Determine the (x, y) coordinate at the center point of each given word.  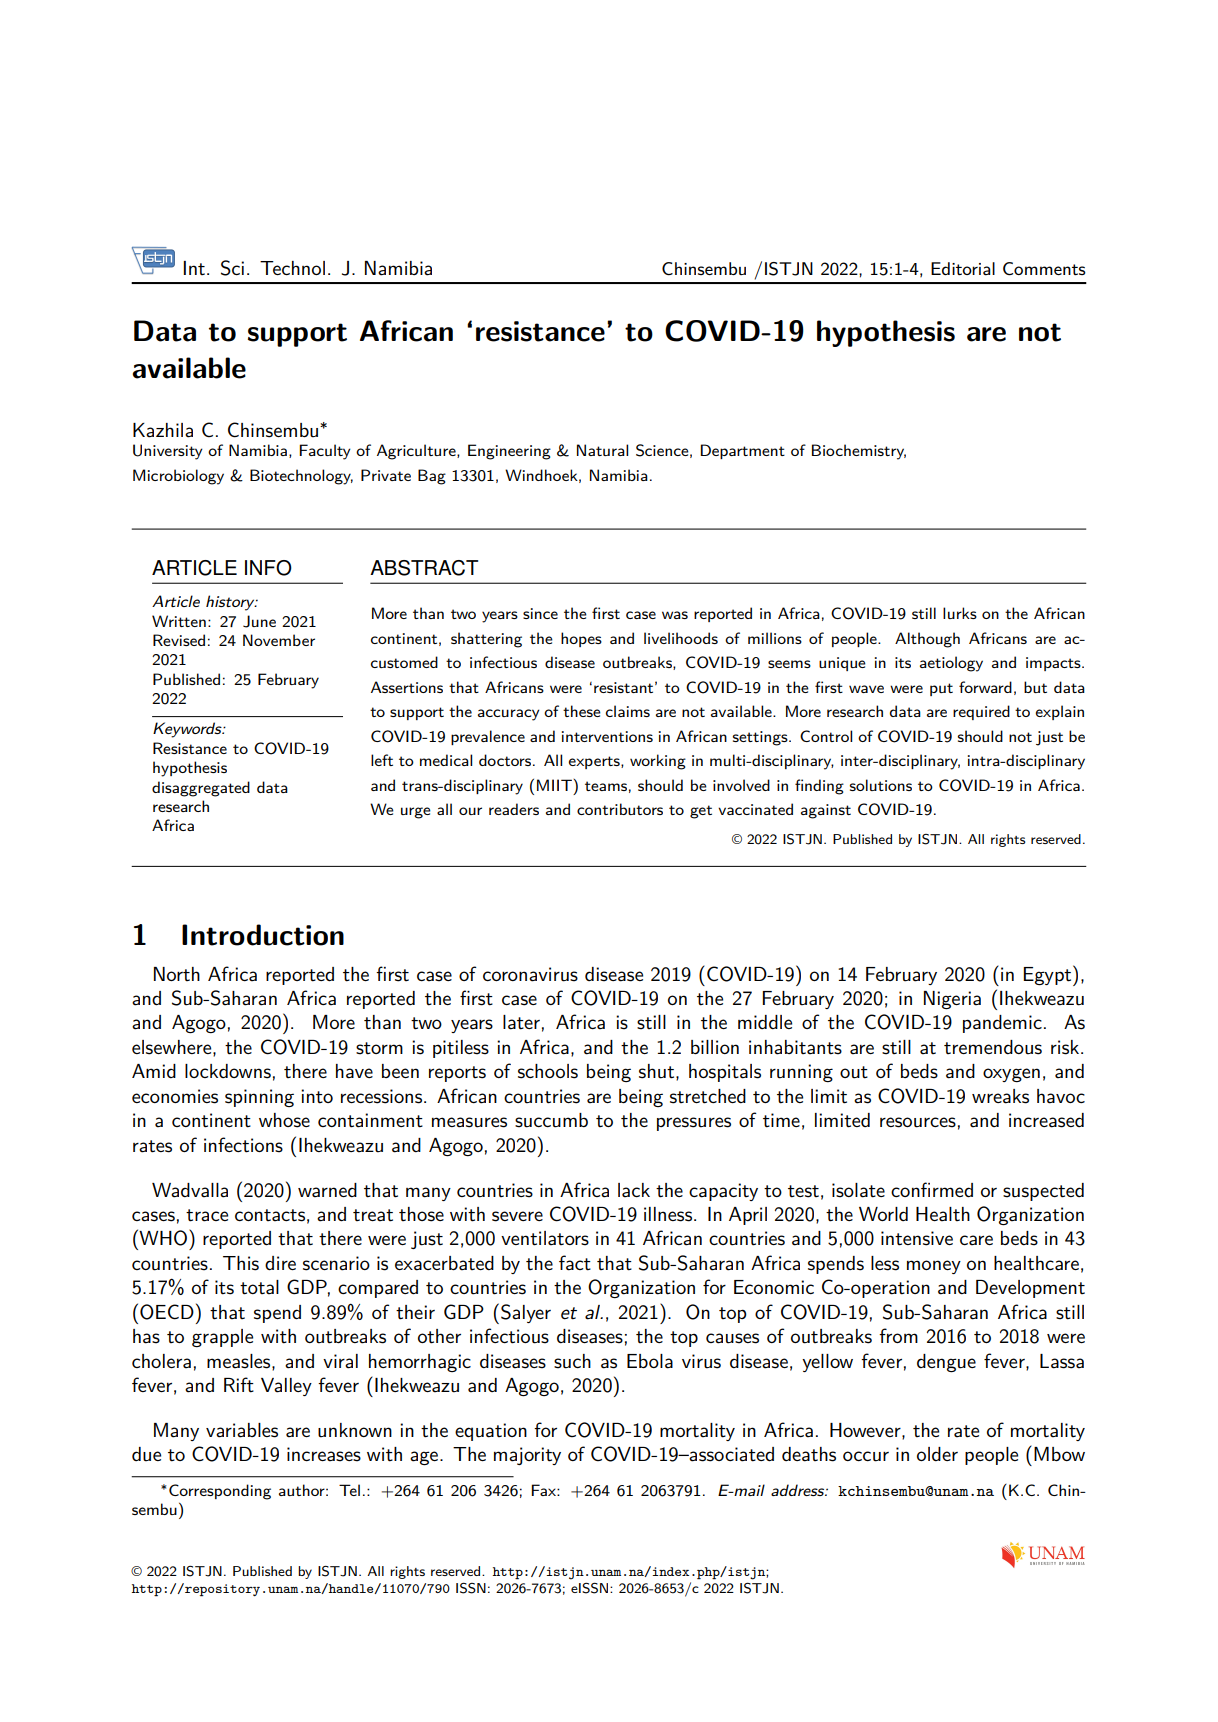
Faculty (325, 452)
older (937, 1454)
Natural (602, 450)
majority (527, 1456)
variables (242, 1430)
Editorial (963, 269)
